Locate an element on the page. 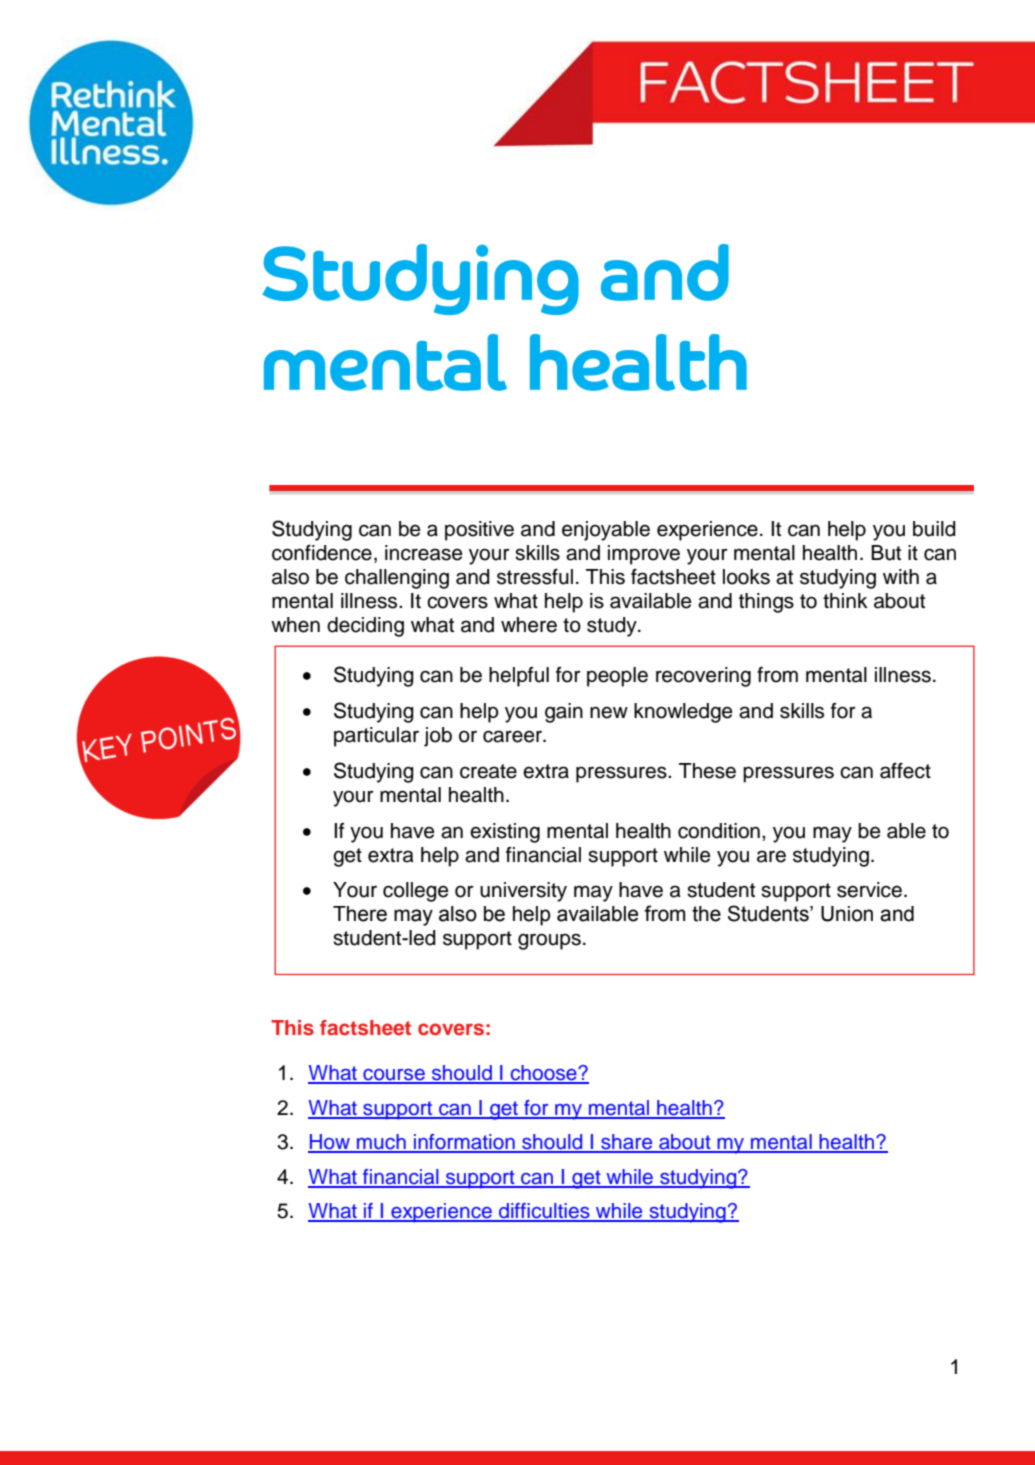 The width and height of the document is (1035, 1465). groups is located at coordinates (549, 941).
